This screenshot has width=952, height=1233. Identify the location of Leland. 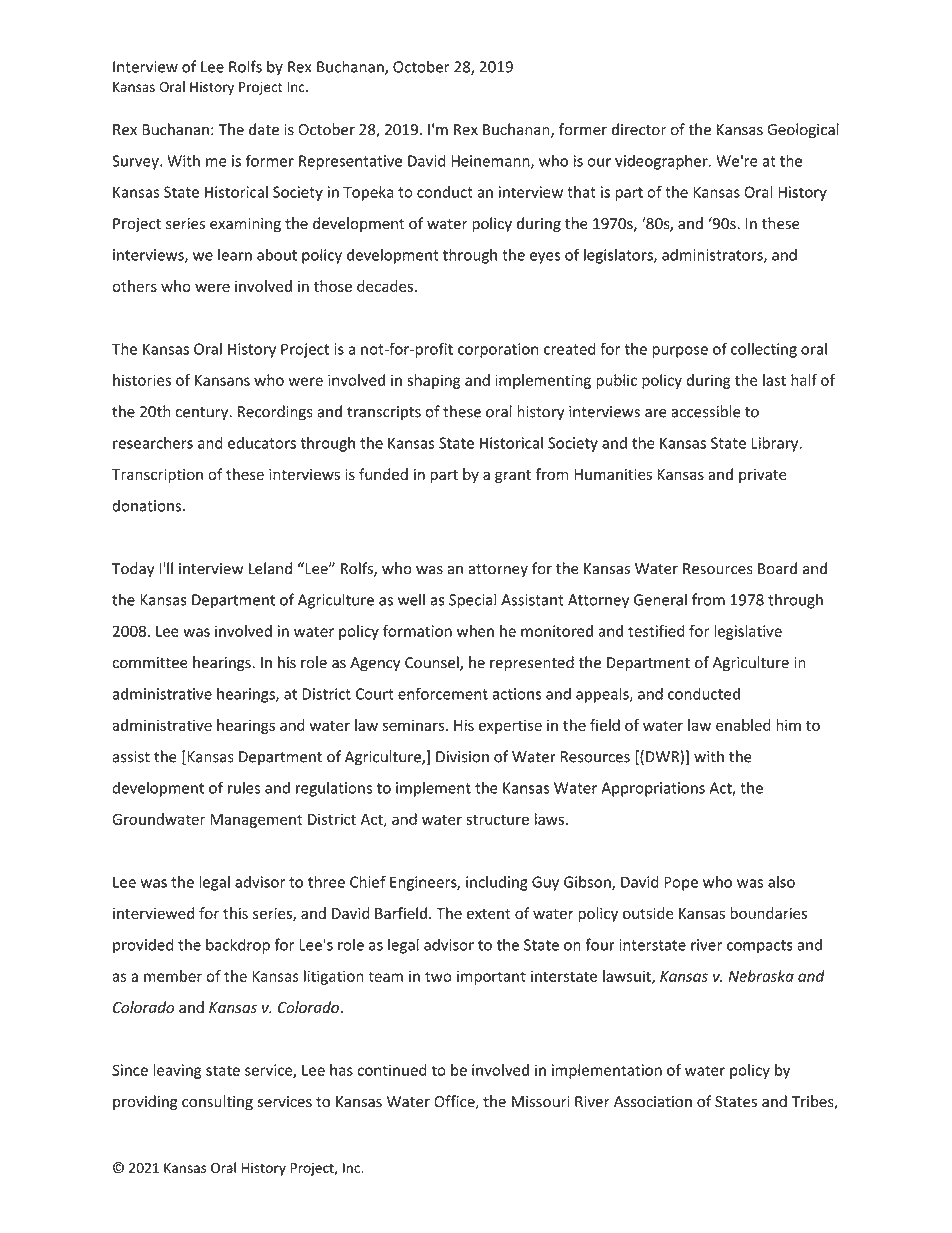
(270, 568).
